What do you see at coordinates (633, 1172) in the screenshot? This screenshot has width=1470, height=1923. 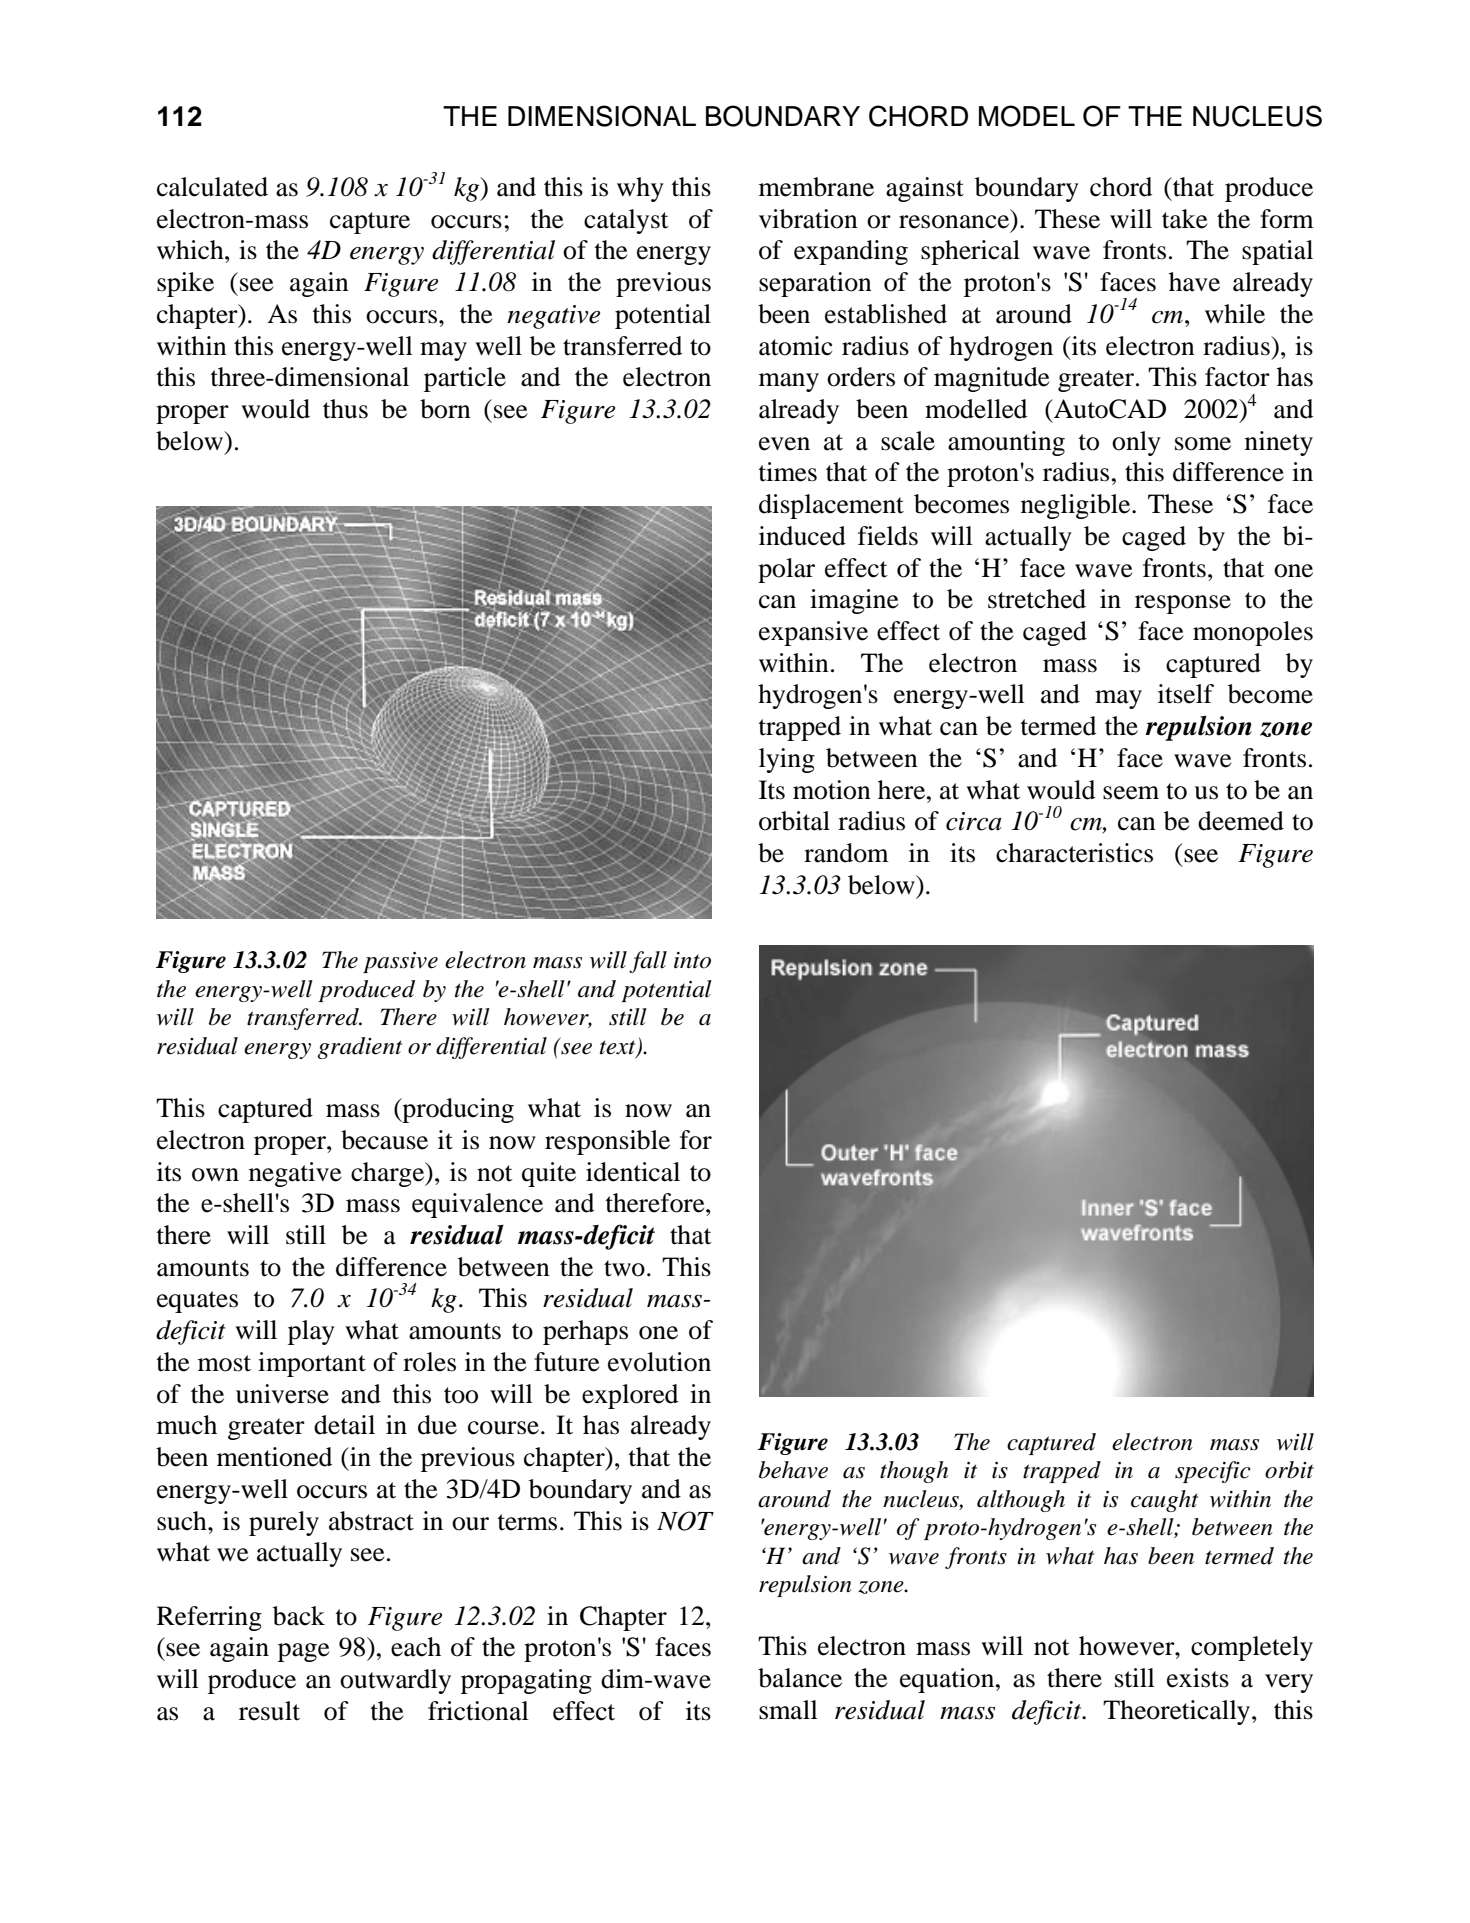 I see `identical` at bounding box center [633, 1172].
